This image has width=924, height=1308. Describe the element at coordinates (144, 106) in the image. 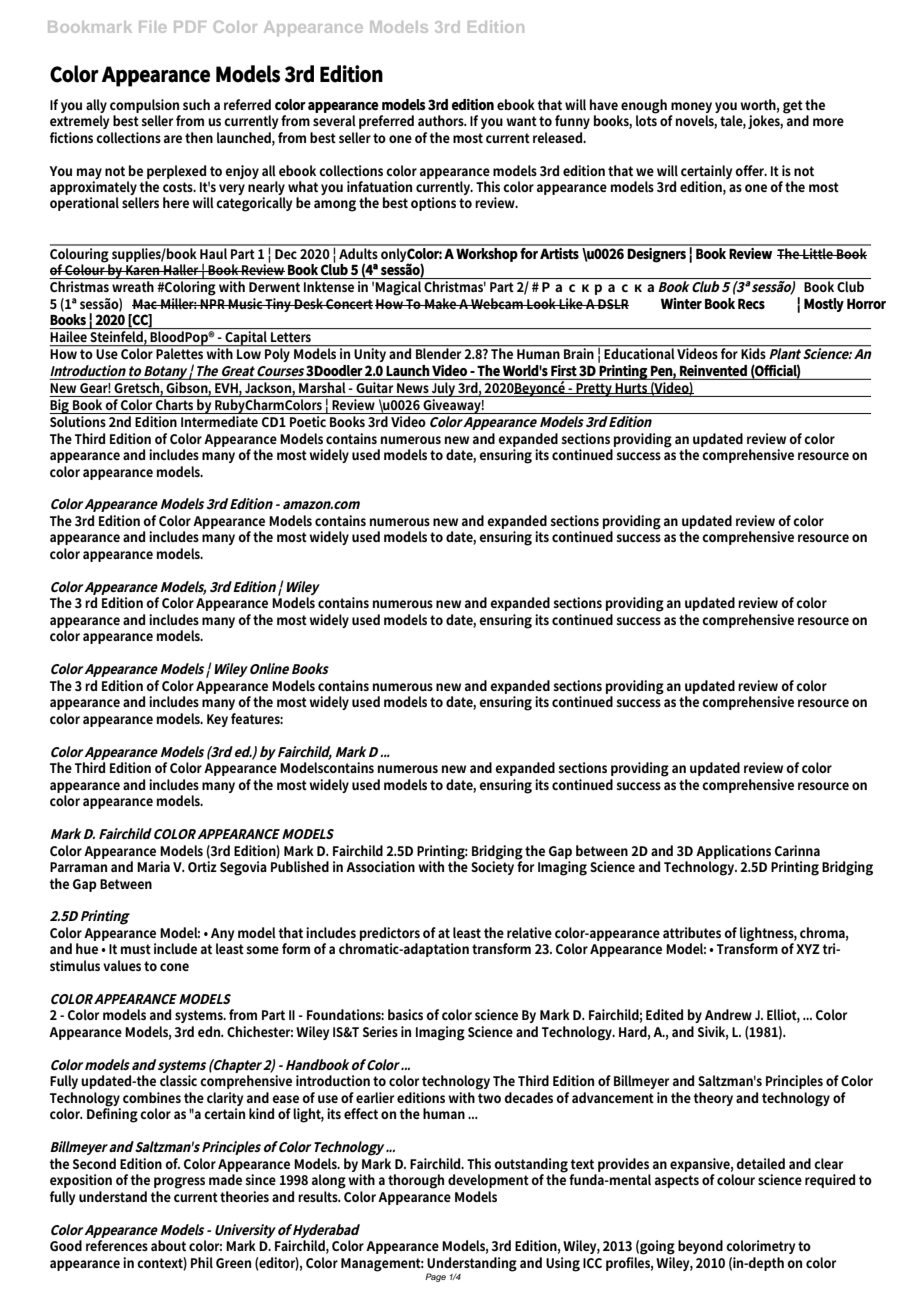

I see `compulsion` at that location.
